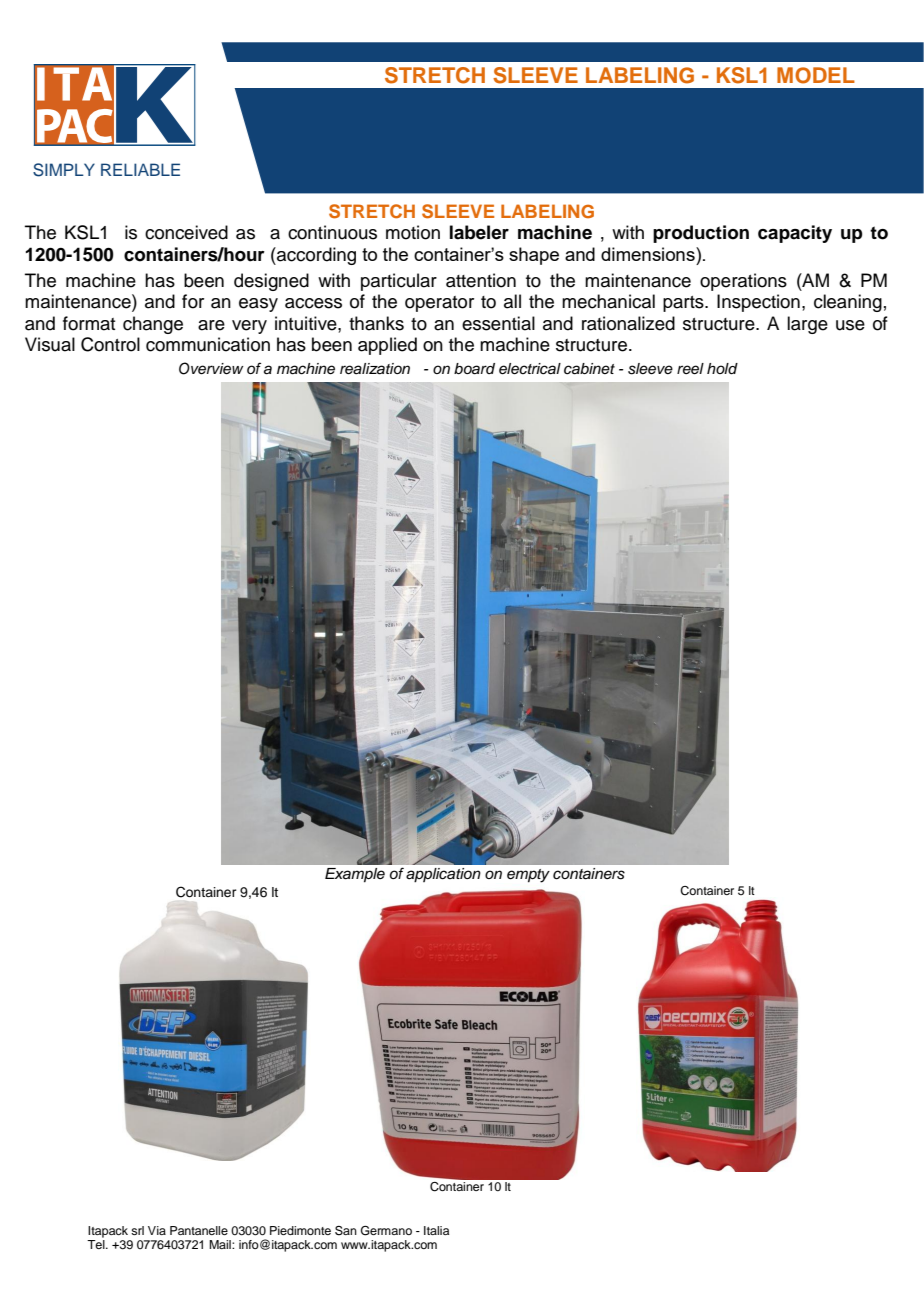  What do you see at coordinates (474, 369) in the screenshot?
I see `board` at bounding box center [474, 369].
